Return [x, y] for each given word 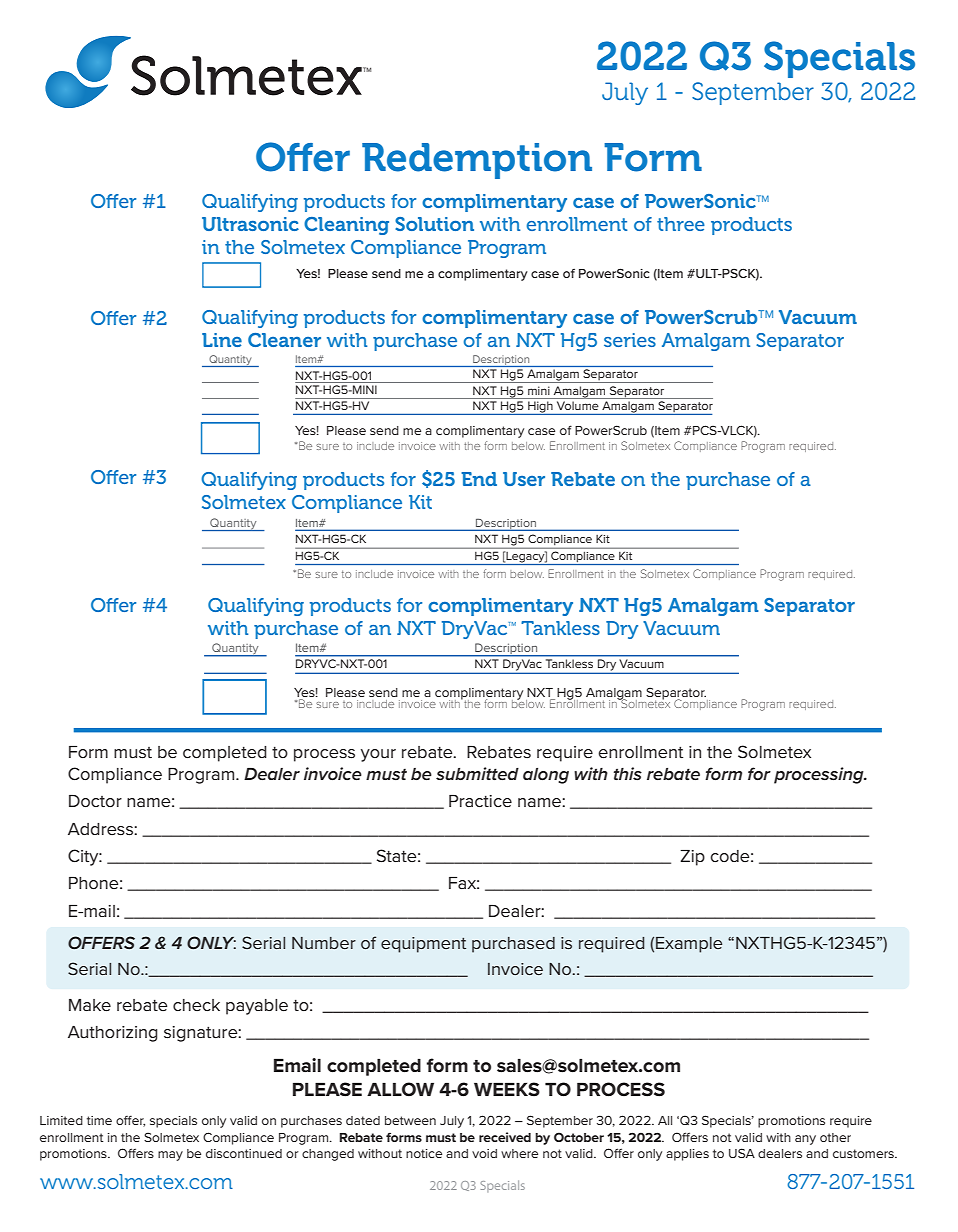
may [170, 1156]
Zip [692, 858]
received [505, 1137]
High [540, 408]
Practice [480, 801]
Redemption [477, 161]
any [805, 1140]
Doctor [95, 801]
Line [222, 340]
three [681, 224]
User [524, 479]
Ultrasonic [250, 224]
